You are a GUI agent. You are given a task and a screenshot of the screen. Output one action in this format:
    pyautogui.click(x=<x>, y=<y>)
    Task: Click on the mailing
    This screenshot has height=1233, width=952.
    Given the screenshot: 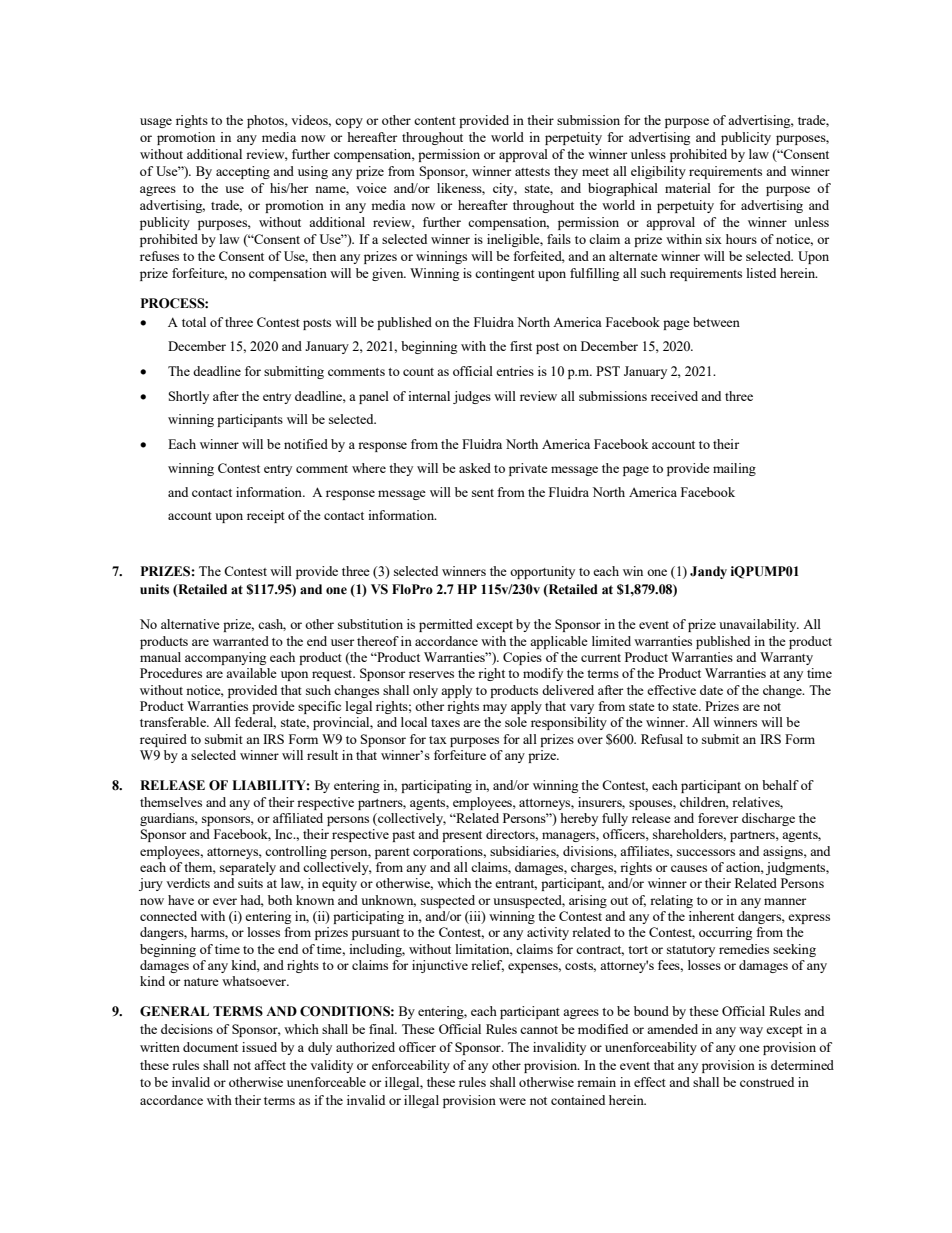 What is the action you would take?
    pyautogui.click(x=734, y=469)
